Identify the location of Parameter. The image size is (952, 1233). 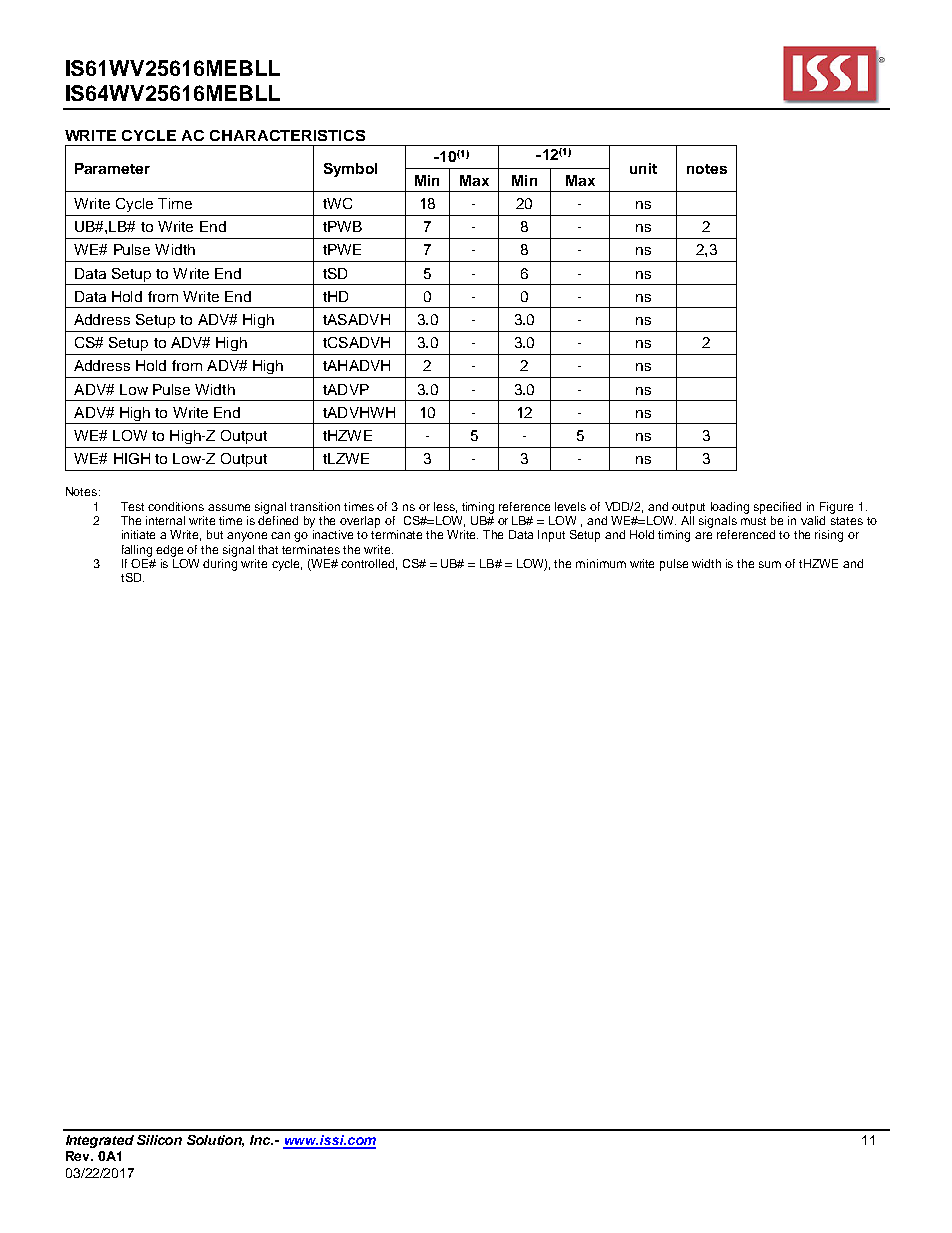
(112, 168).
